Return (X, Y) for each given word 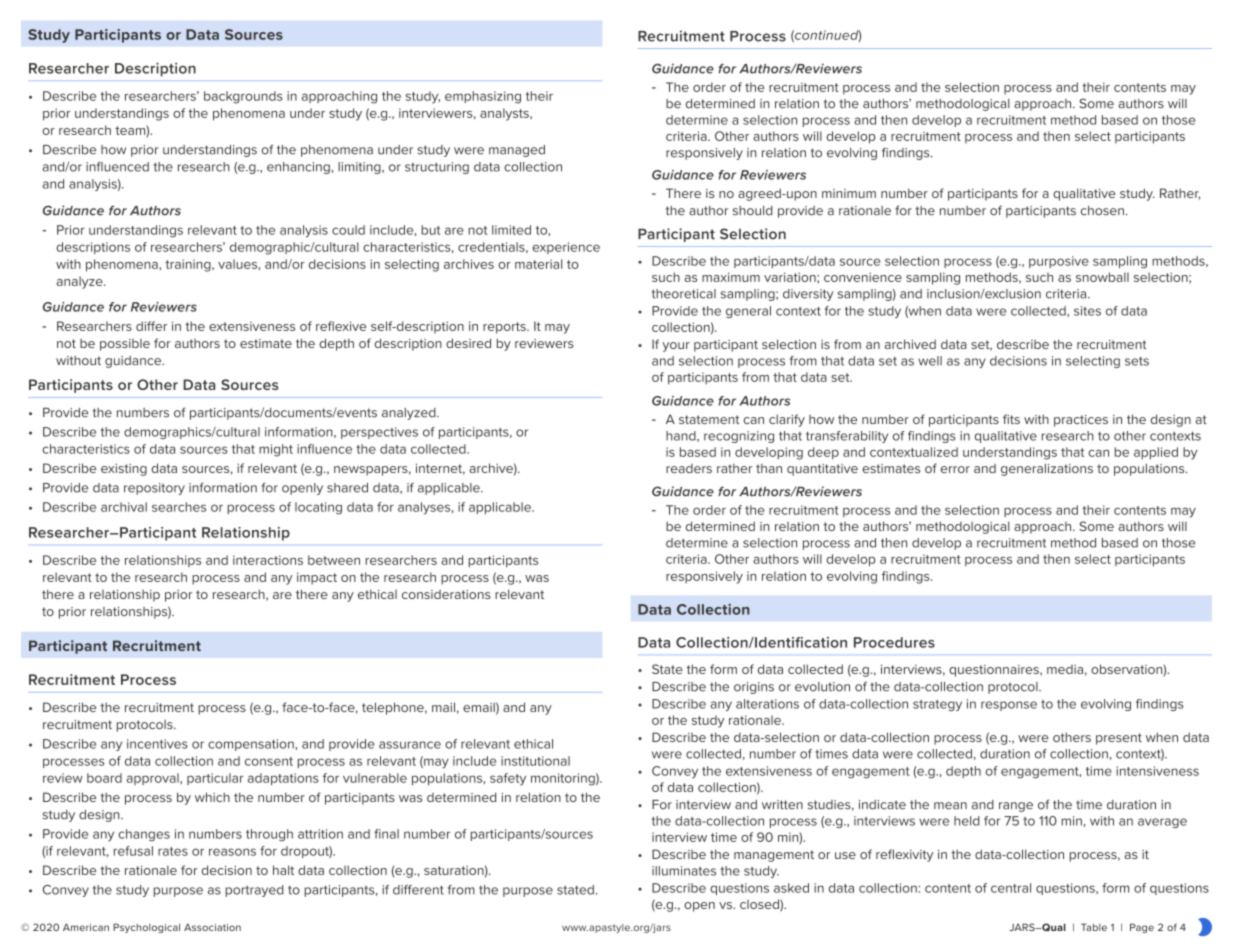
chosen (1102, 211)
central (1011, 888)
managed (517, 151)
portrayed (254, 891)
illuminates (684, 871)
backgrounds (243, 97)
